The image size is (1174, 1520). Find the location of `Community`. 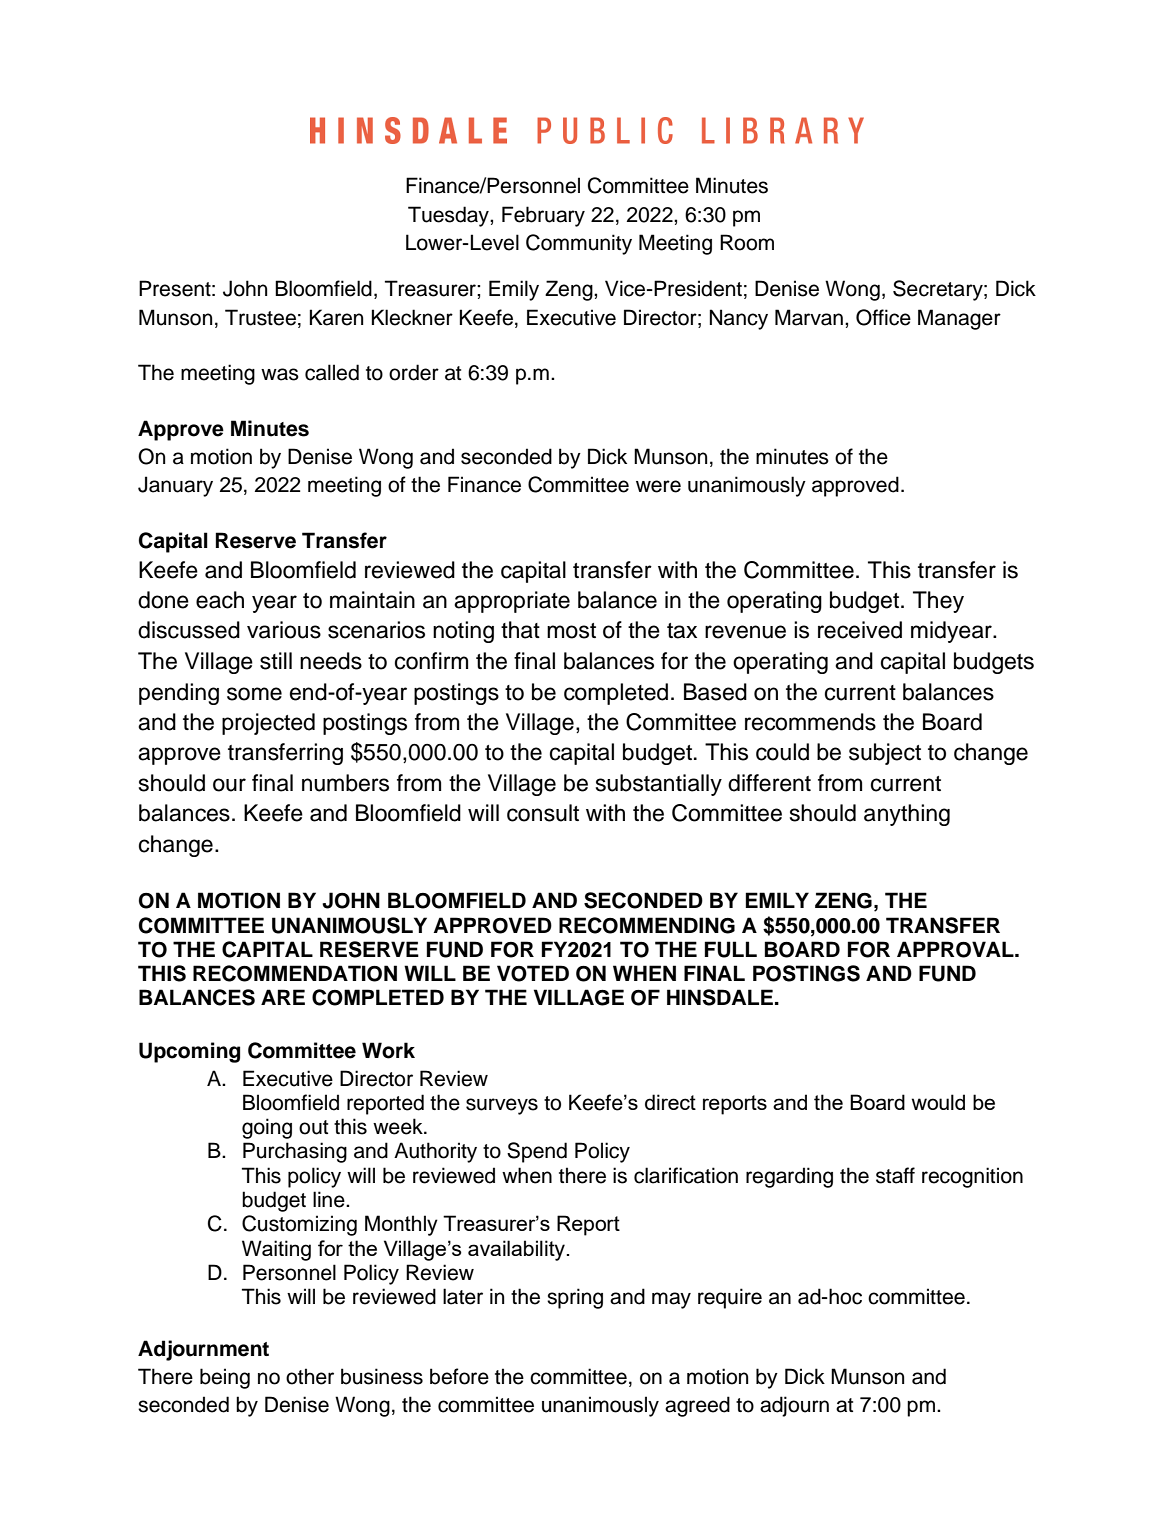

Community is located at coordinates (579, 244).
